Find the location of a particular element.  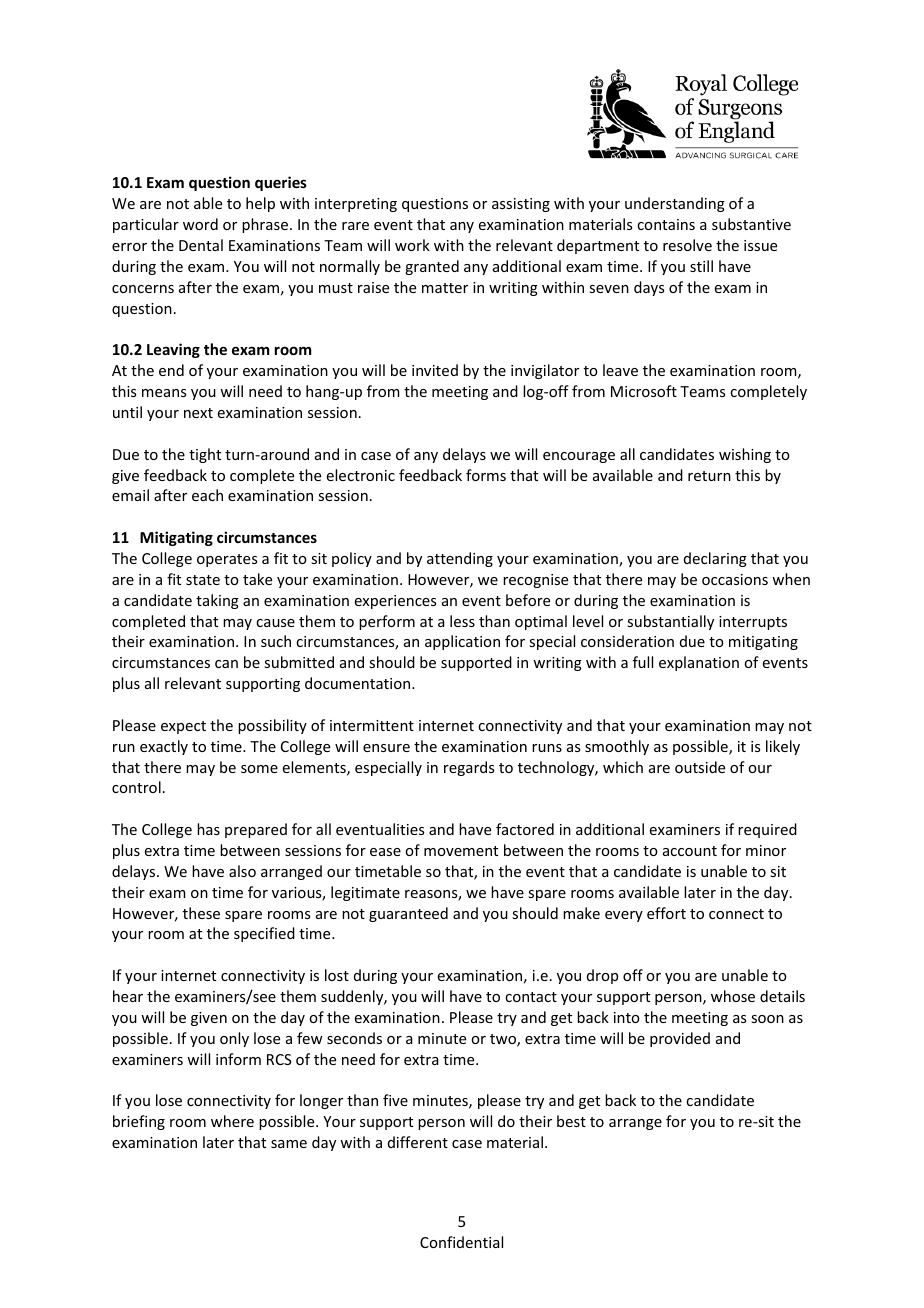

Confidential is located at coordinates (461, 1242).
